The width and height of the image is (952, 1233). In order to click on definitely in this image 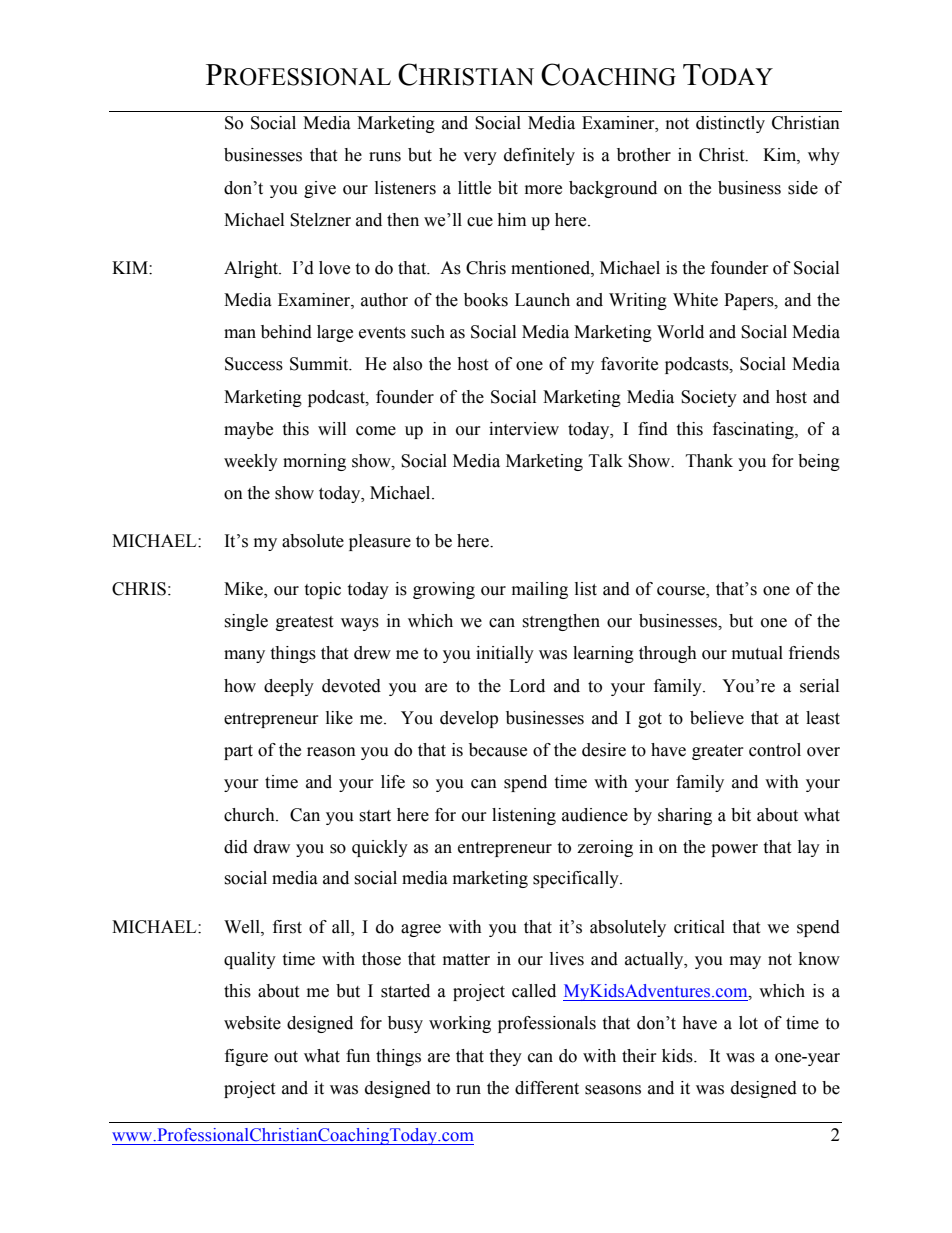, I will do `click(539, 156)`.
